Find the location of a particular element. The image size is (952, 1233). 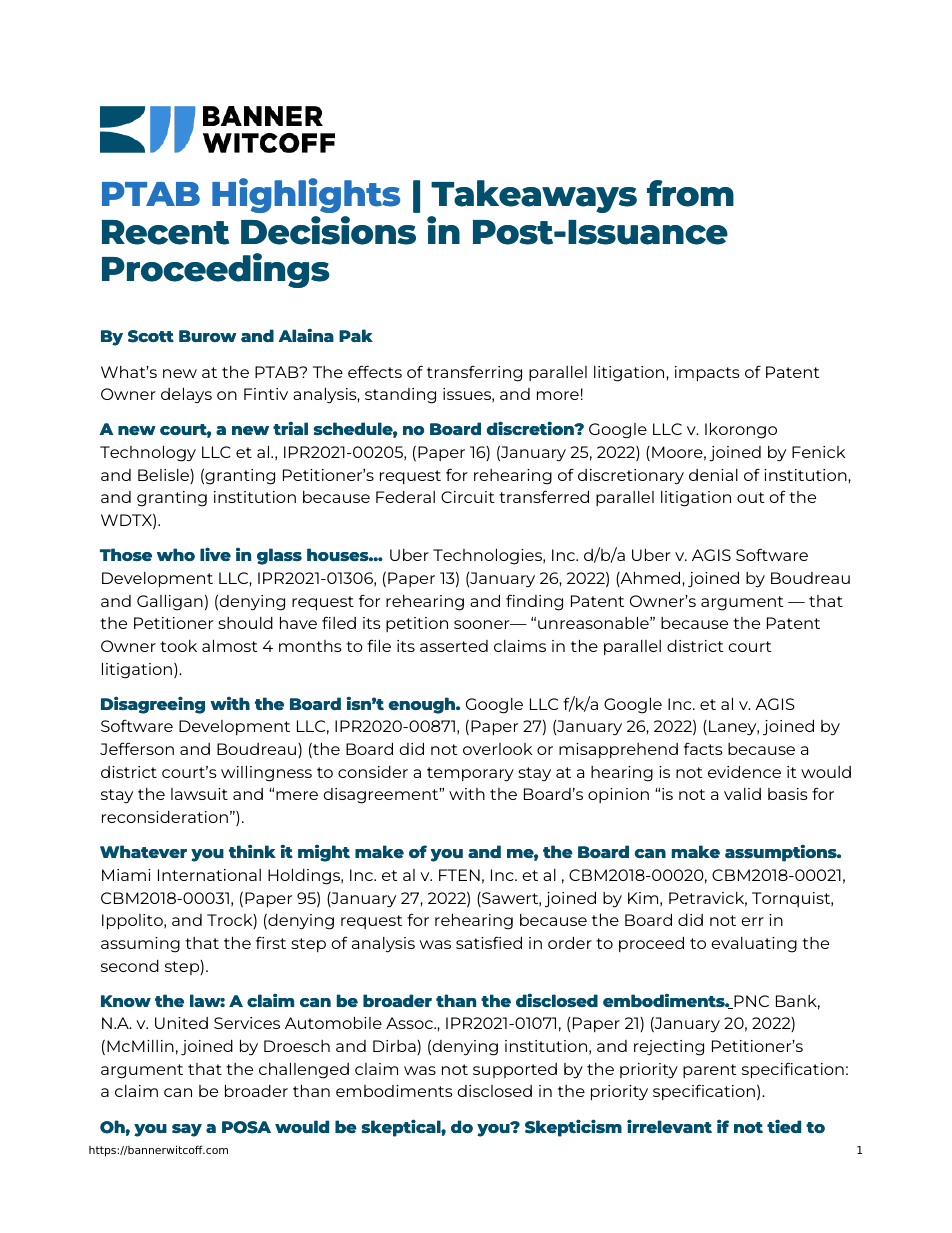

supported is located at coordinates (515, 1070).
